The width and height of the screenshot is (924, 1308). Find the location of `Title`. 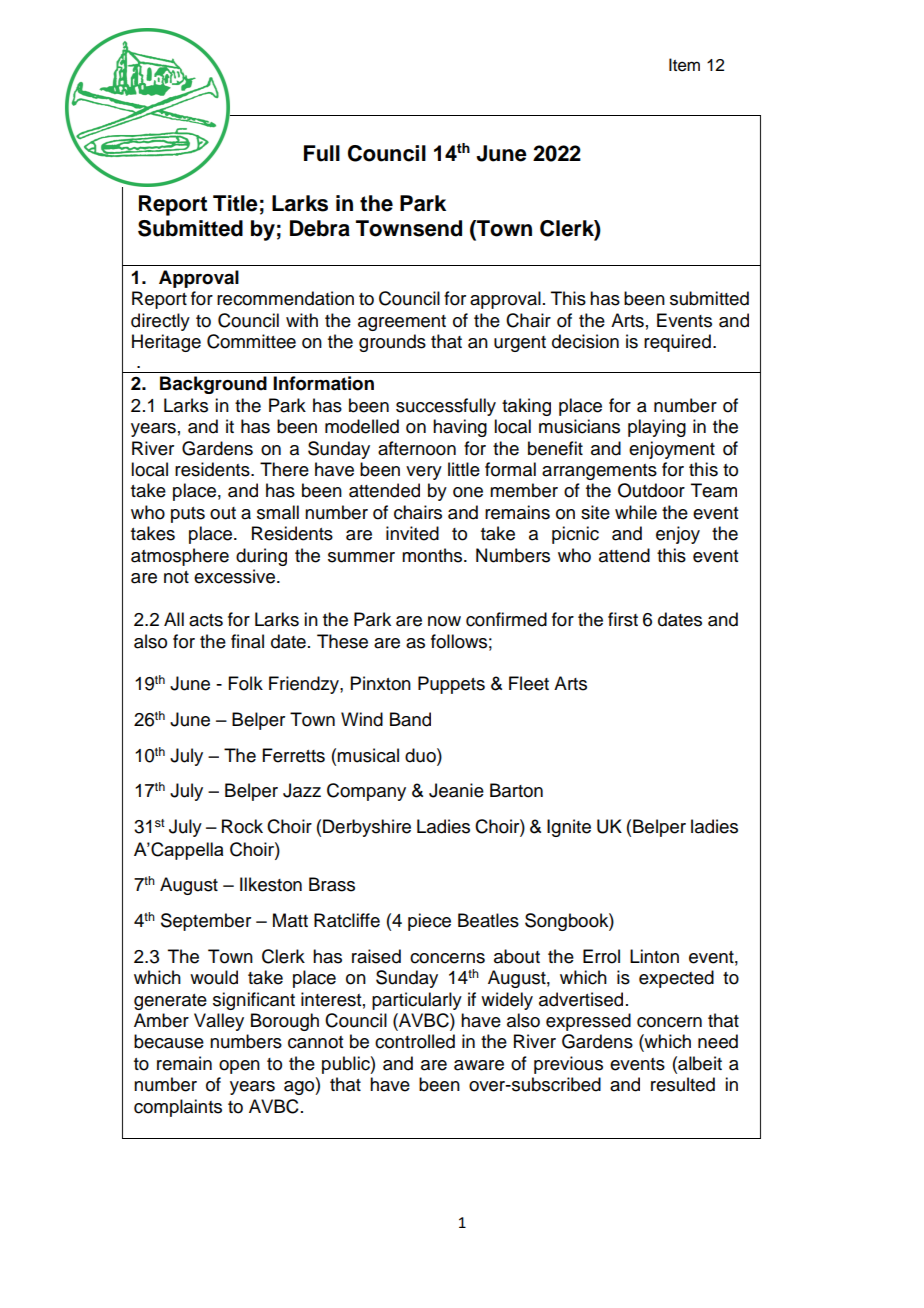

Title is located at coordinates (235, 203).
